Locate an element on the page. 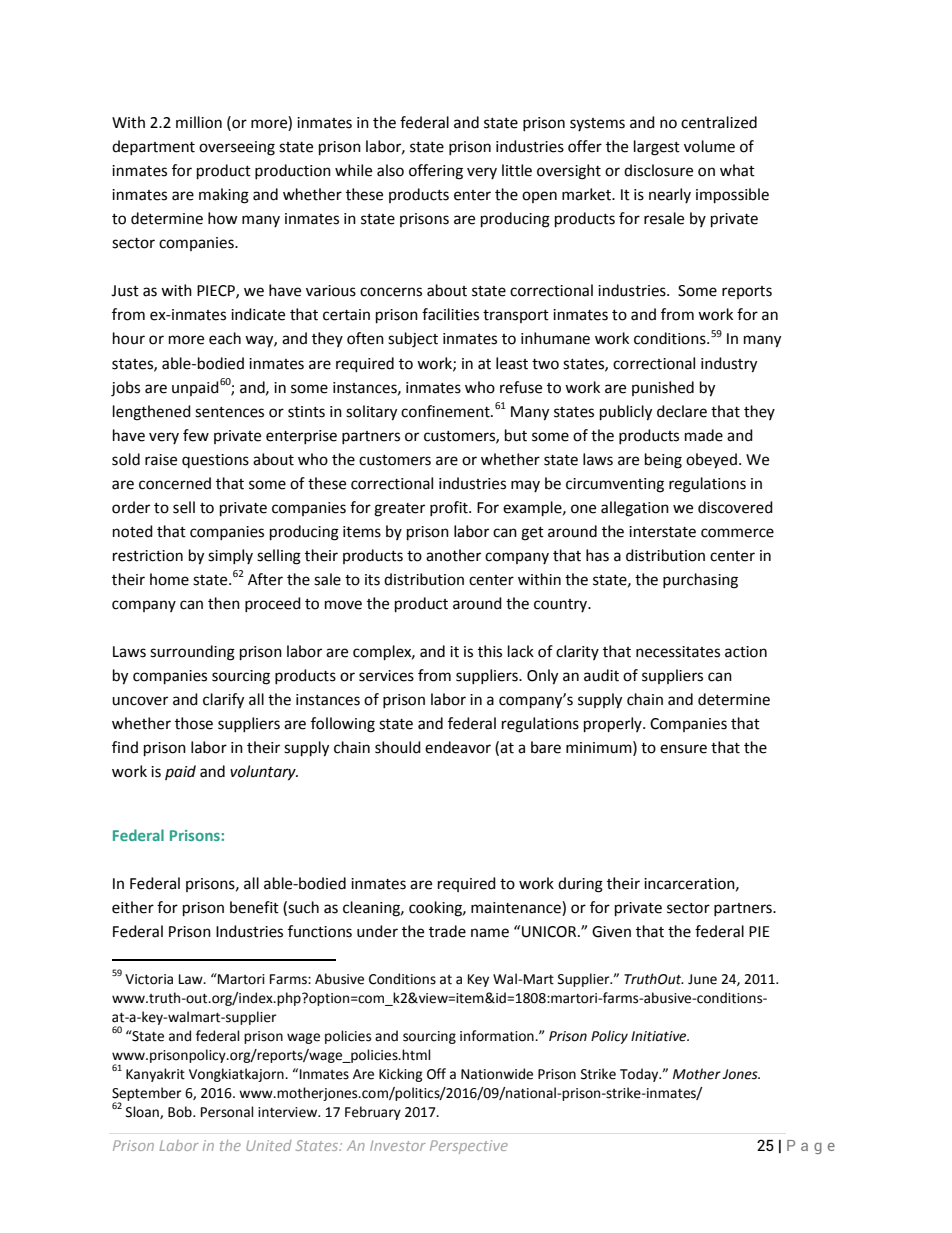 The width and height of the document is (952, 1233). necessitates is located at coordinates (678, 652).
